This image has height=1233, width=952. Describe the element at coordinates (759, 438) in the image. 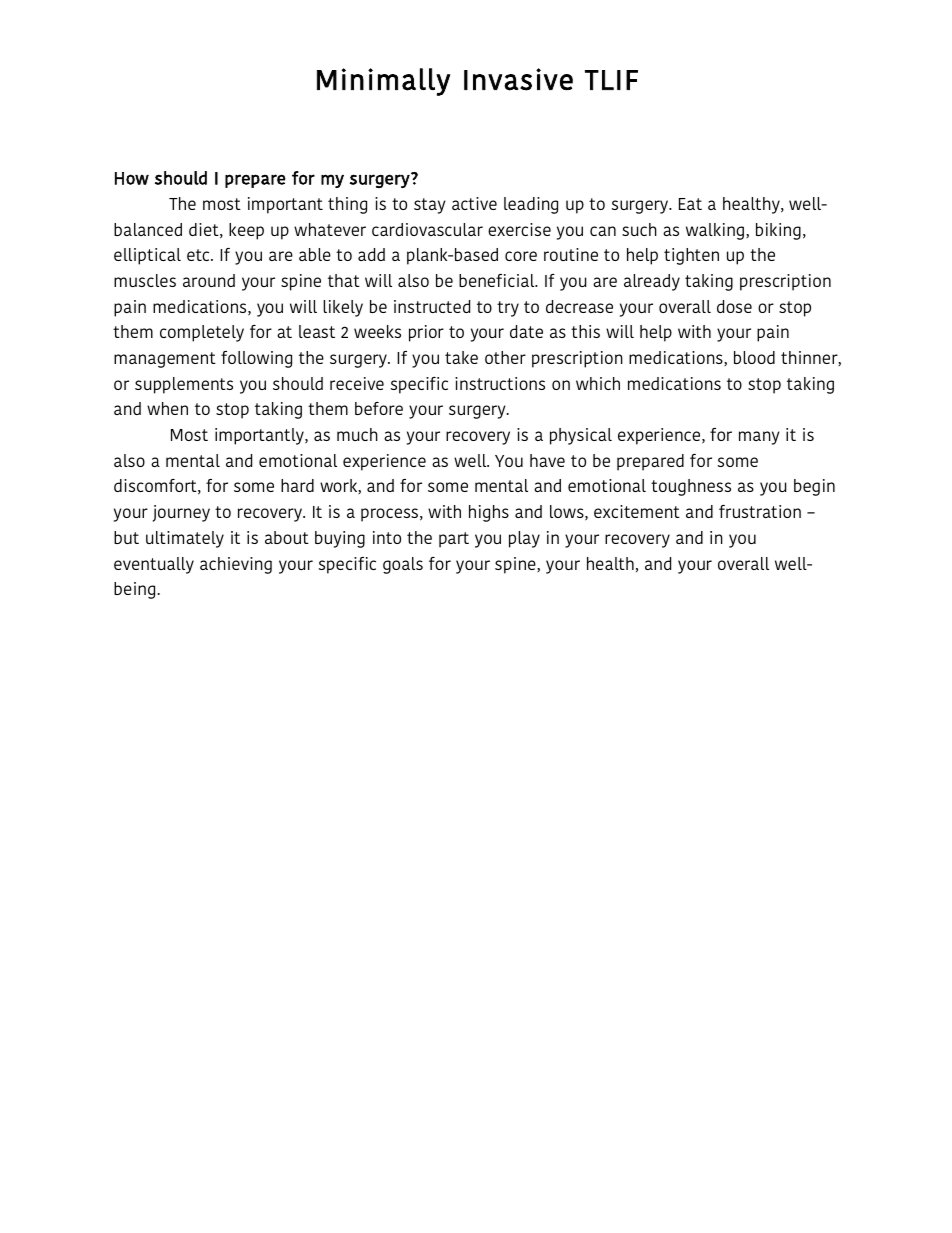

I see `many` at that location.
